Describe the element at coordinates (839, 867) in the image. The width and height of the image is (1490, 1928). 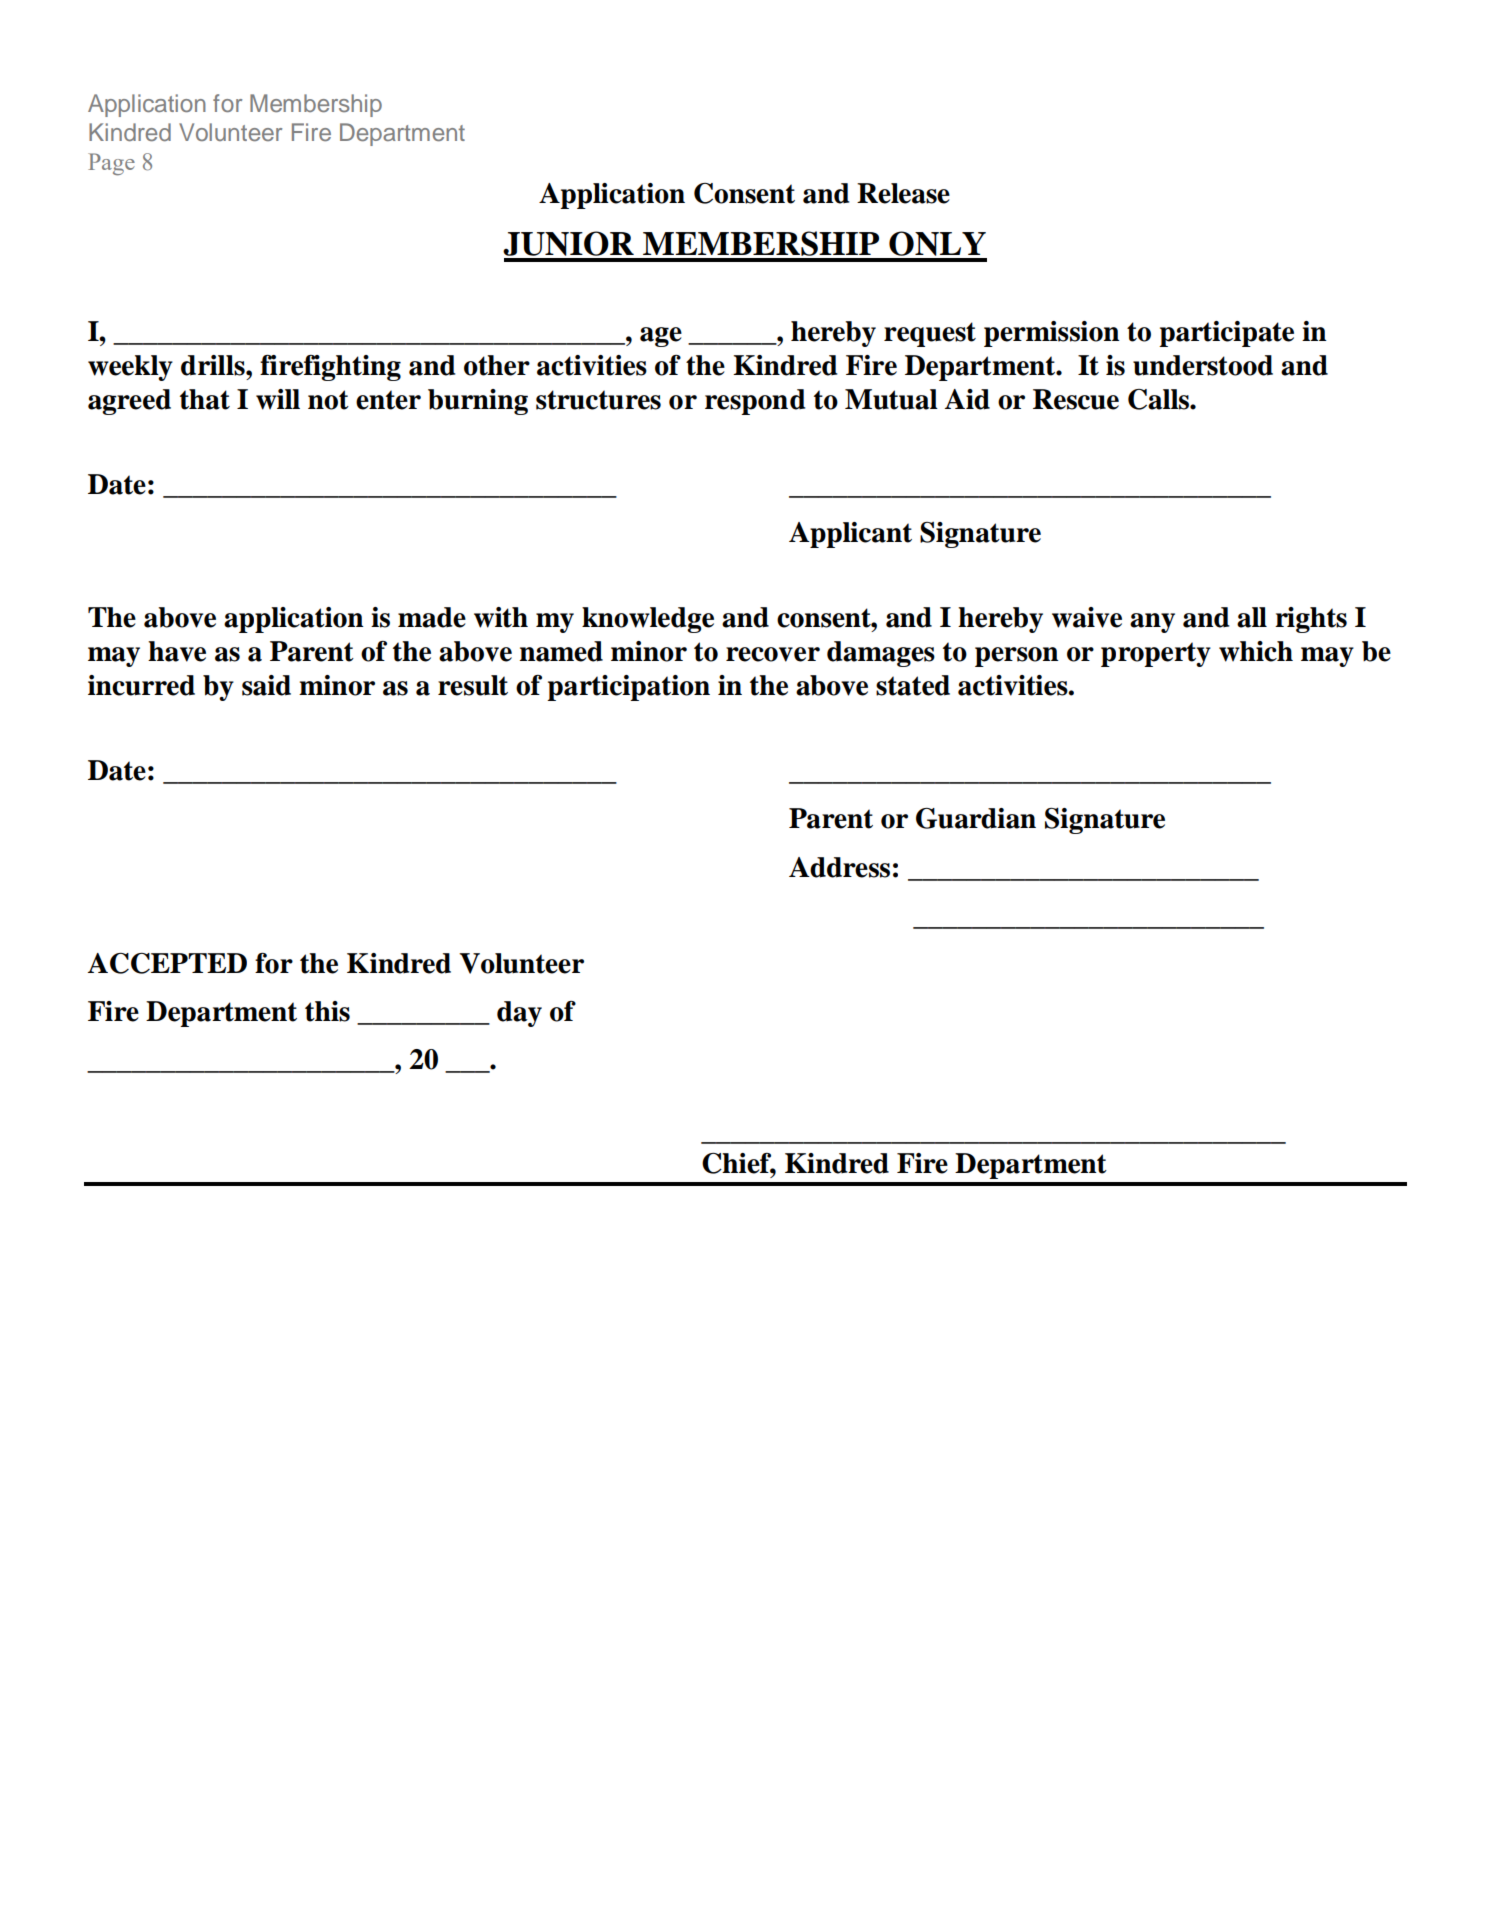
I see `Address` at that location.
